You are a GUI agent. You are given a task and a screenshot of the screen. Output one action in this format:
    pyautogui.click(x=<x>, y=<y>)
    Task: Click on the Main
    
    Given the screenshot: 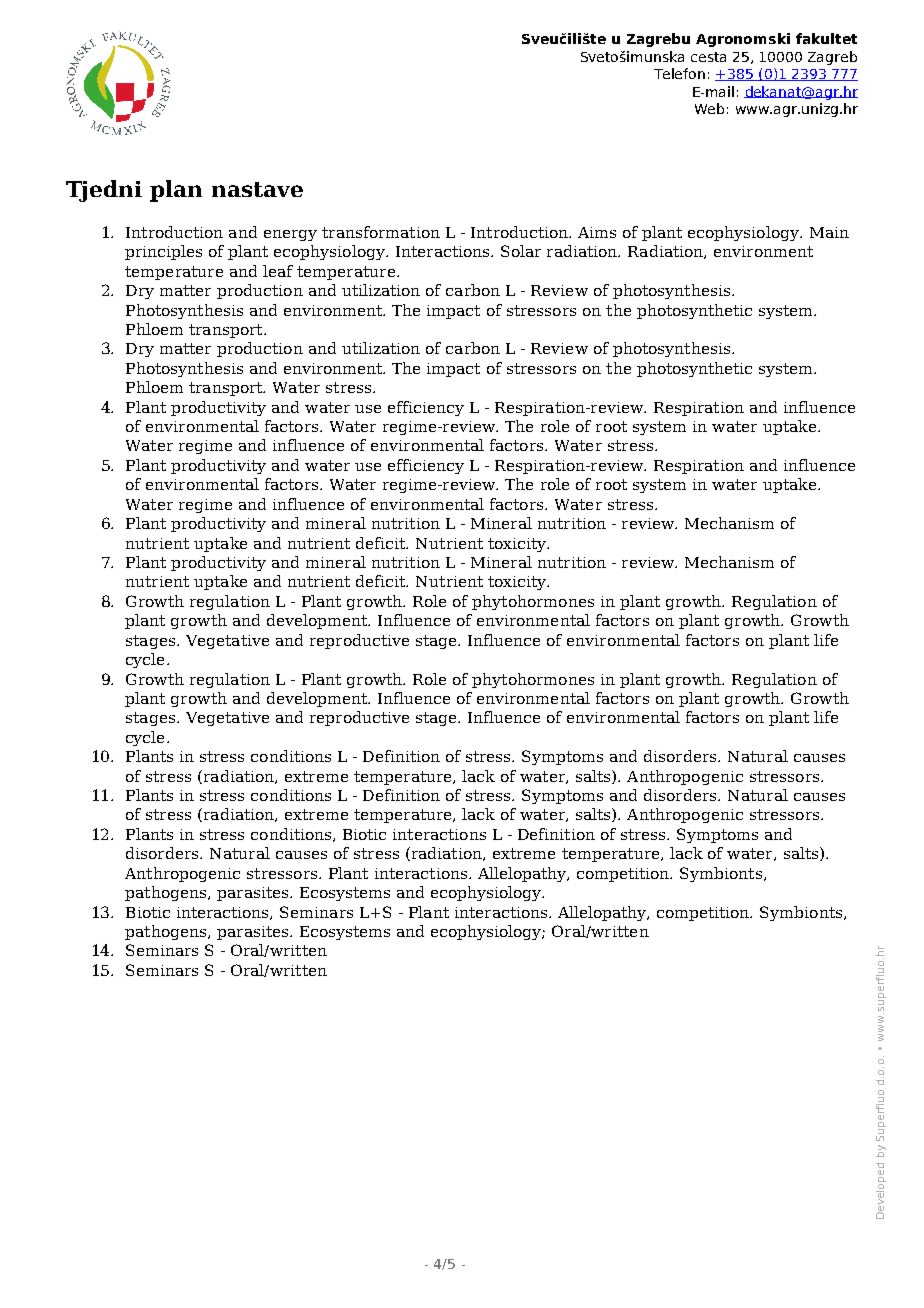 What is the action you would take?
    pyautogui.click(x=829, y=232)
